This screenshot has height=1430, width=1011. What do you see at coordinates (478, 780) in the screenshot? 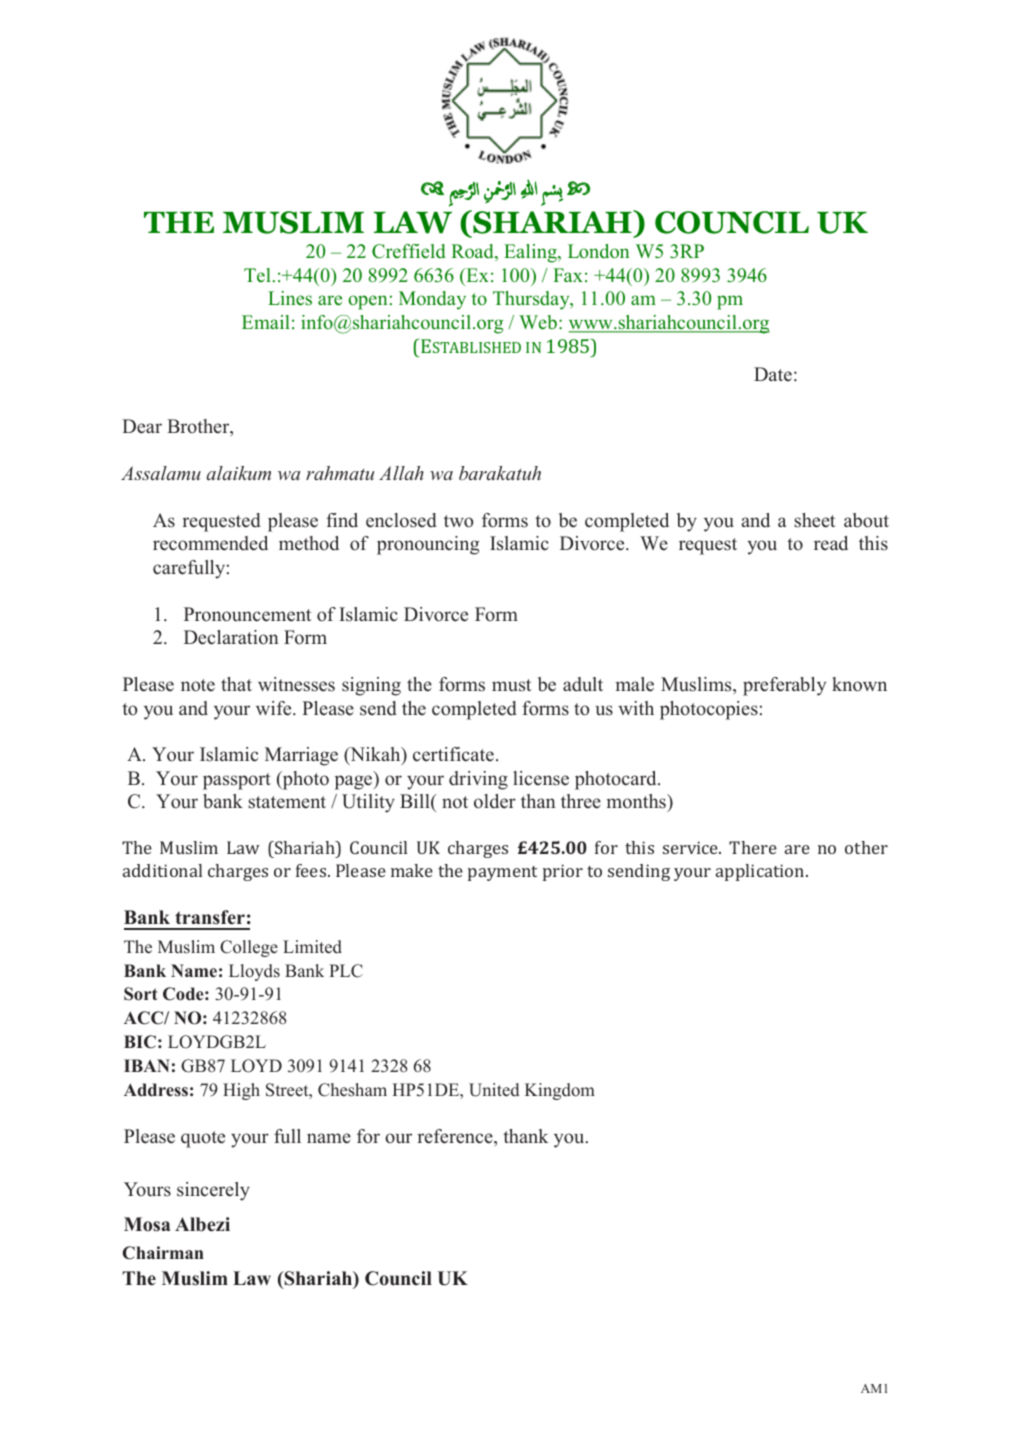
I see `driving` at bounding box center [478, 780].
